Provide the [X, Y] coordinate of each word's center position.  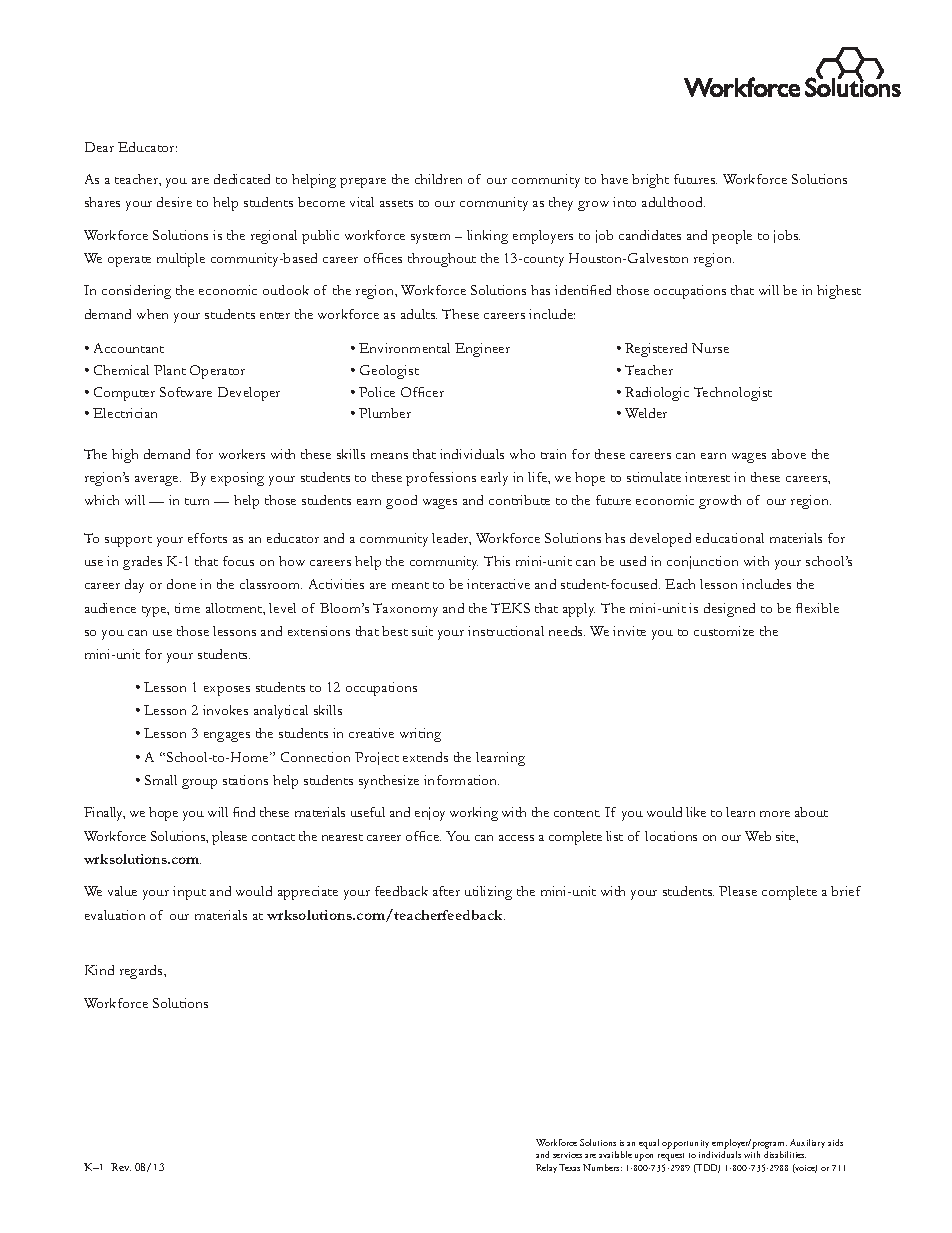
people [732, 237]
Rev [121, 1167]
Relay [548, 1168]
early [494, 479]
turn [197, 501]
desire [174, 202]
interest [707, 477]
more [775, 814]
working [474, 814]
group [199, 784]
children [438, 179]
